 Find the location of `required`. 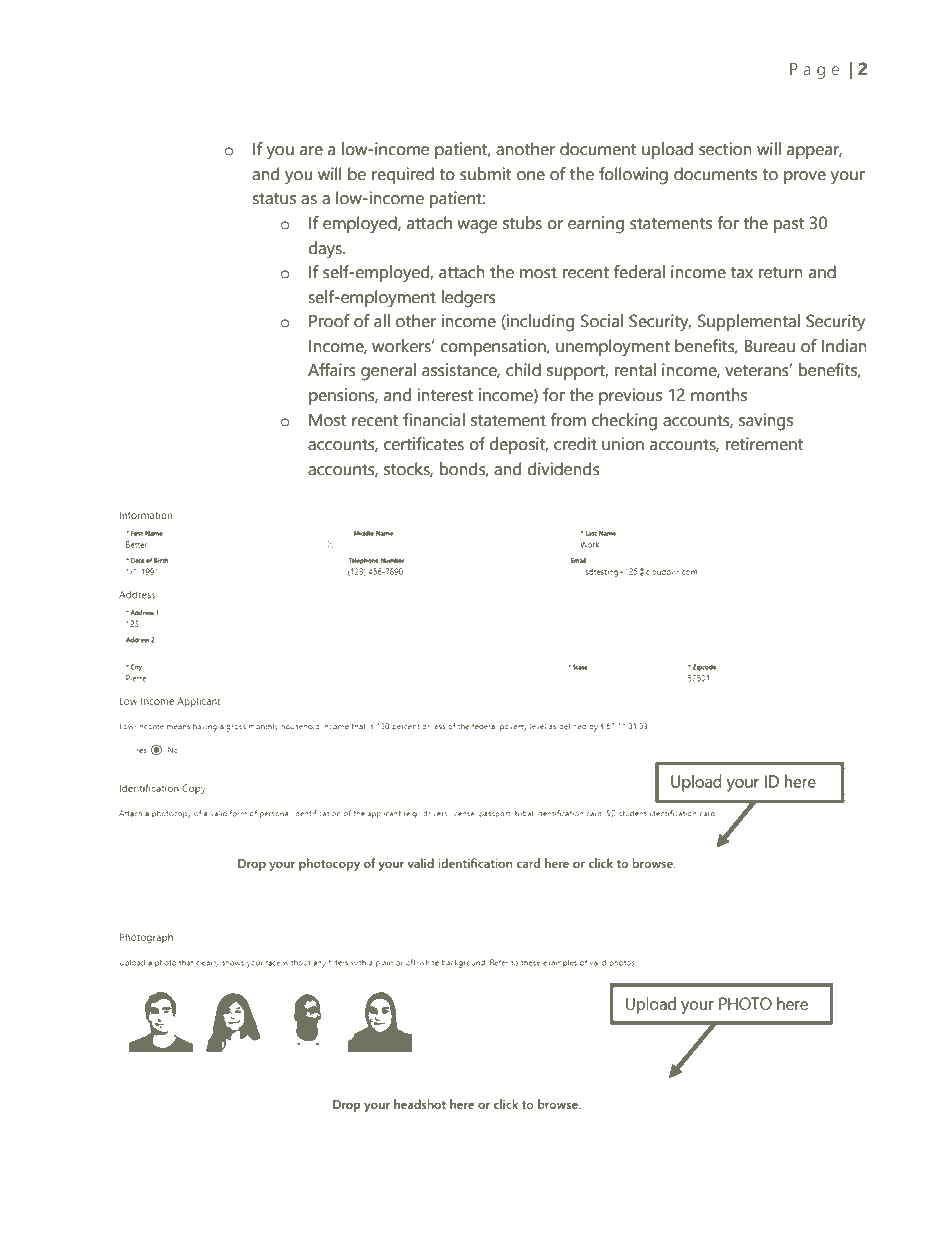

required is located at coordinates (403, 175).
